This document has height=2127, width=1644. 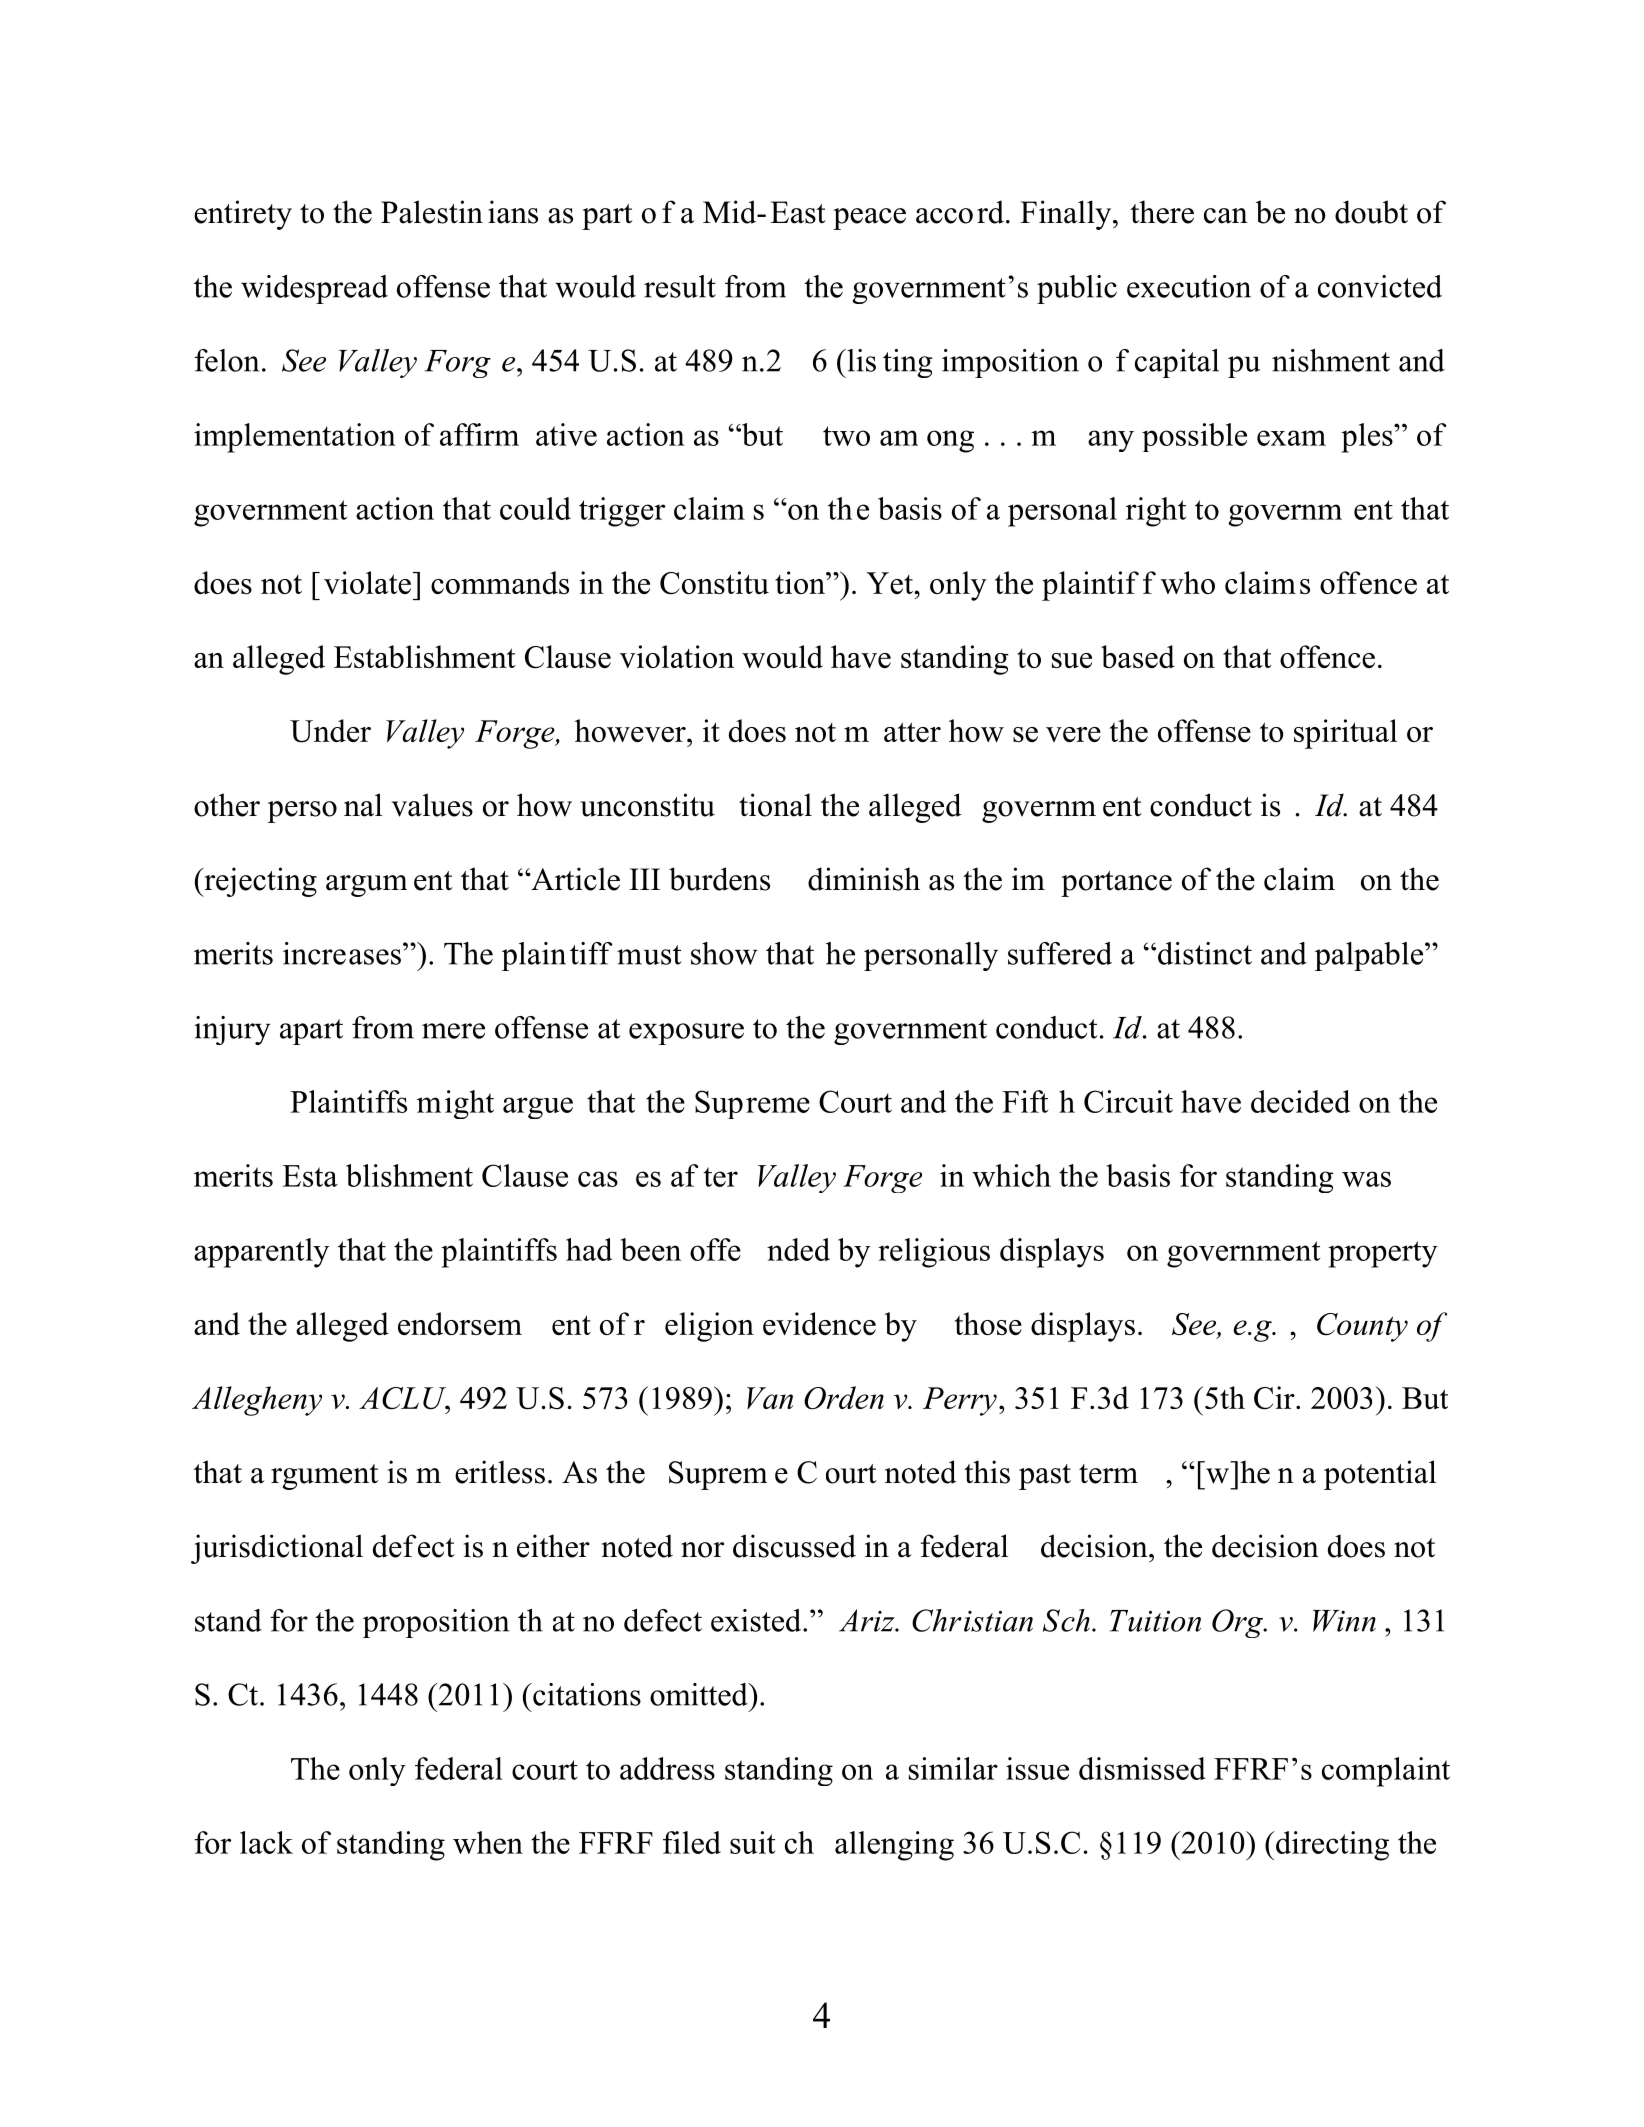 I want to click on violate, so click(x=367, y=582).
